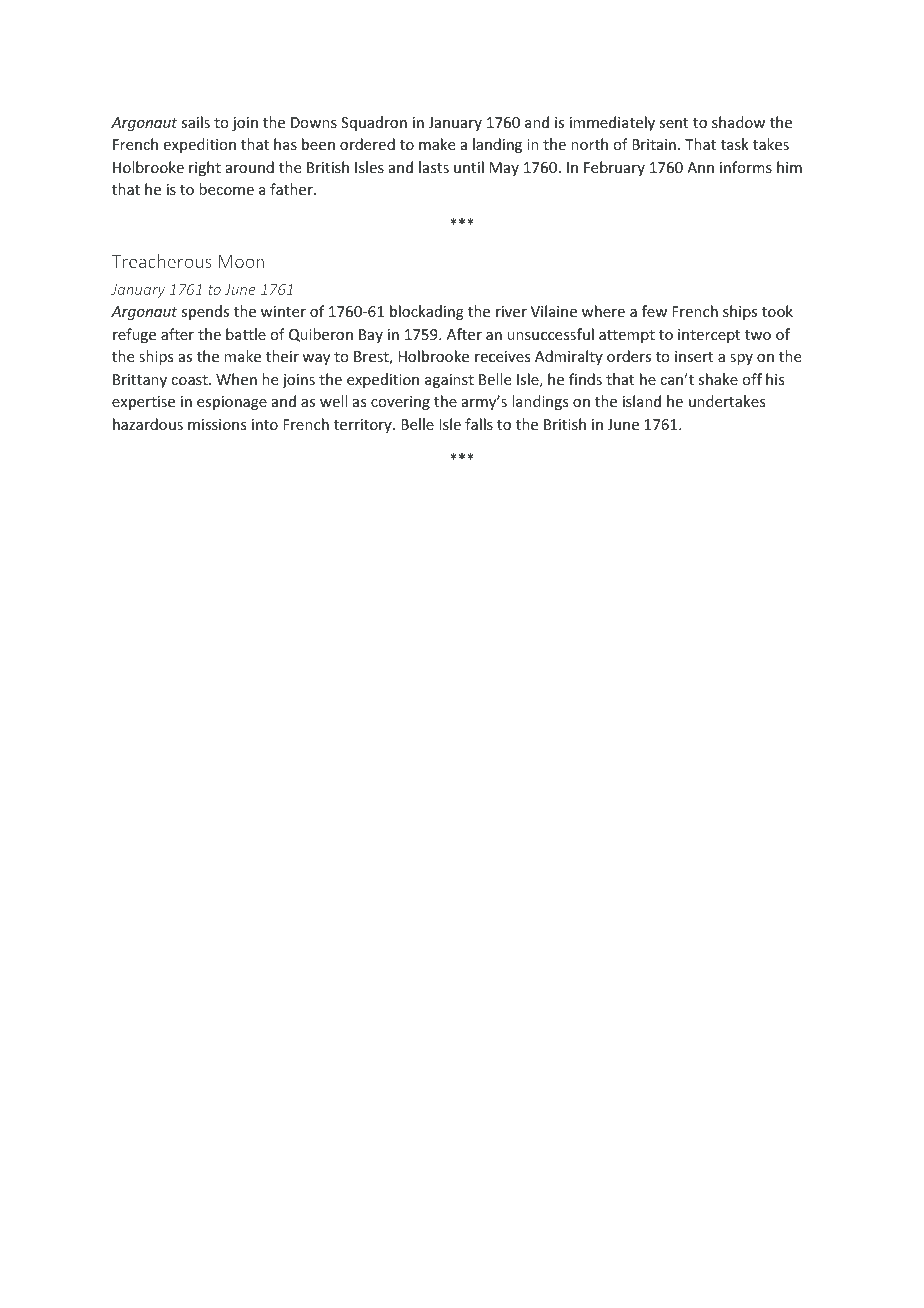  What do you see at coordinates (654, 311) in the screenshot?
I see `few` at bounding box center [654, 311].
